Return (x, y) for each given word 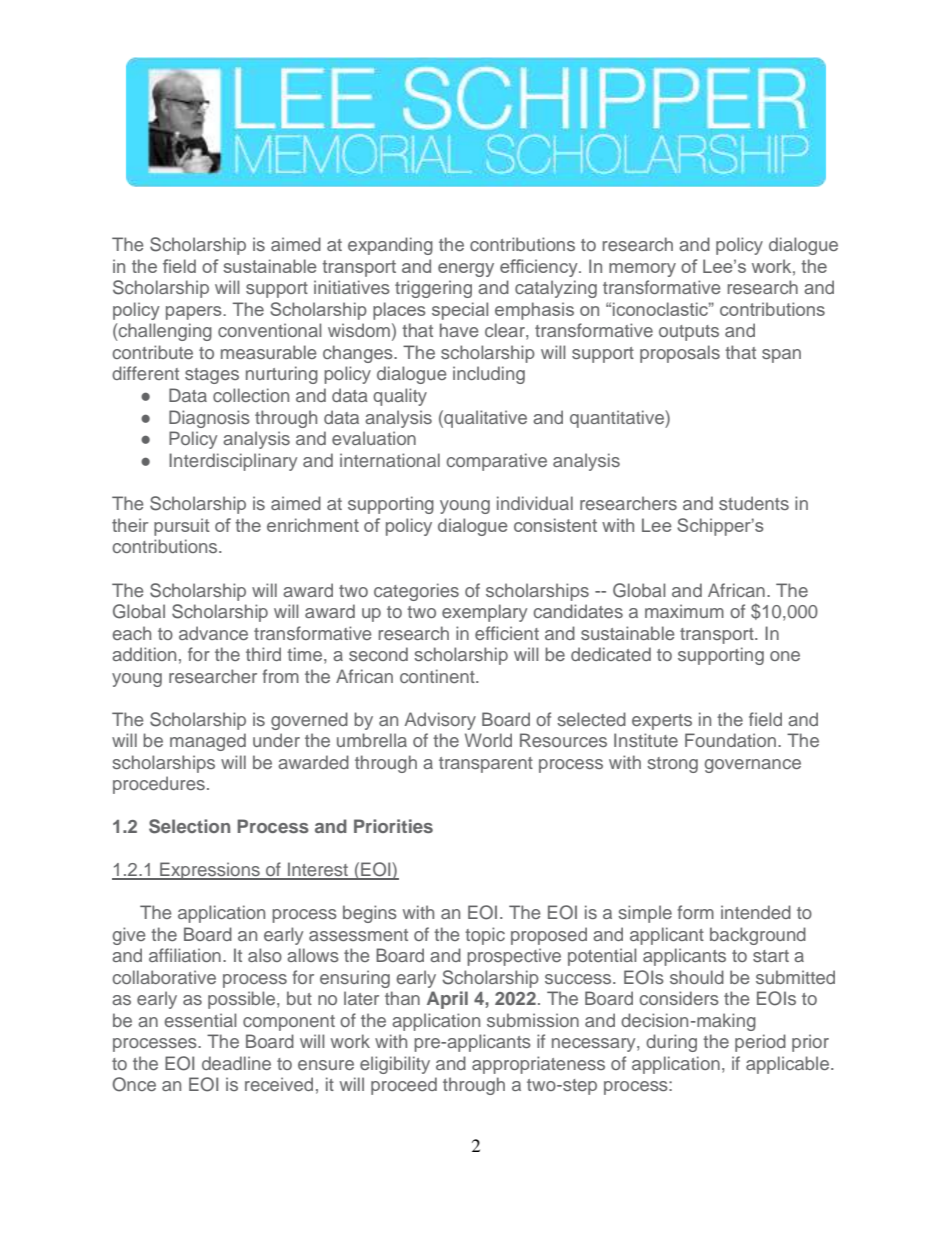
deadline (236, 1063)
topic (485, 936)
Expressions (210, 871)
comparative (496, 462)
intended (756, 912)
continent (438, 676)
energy (466, 270)
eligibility (395, 1065)
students (754, 503)
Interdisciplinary (233, 462)
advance (213, 633)
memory (642, 270)
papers (195, 313)
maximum (684, 611)
